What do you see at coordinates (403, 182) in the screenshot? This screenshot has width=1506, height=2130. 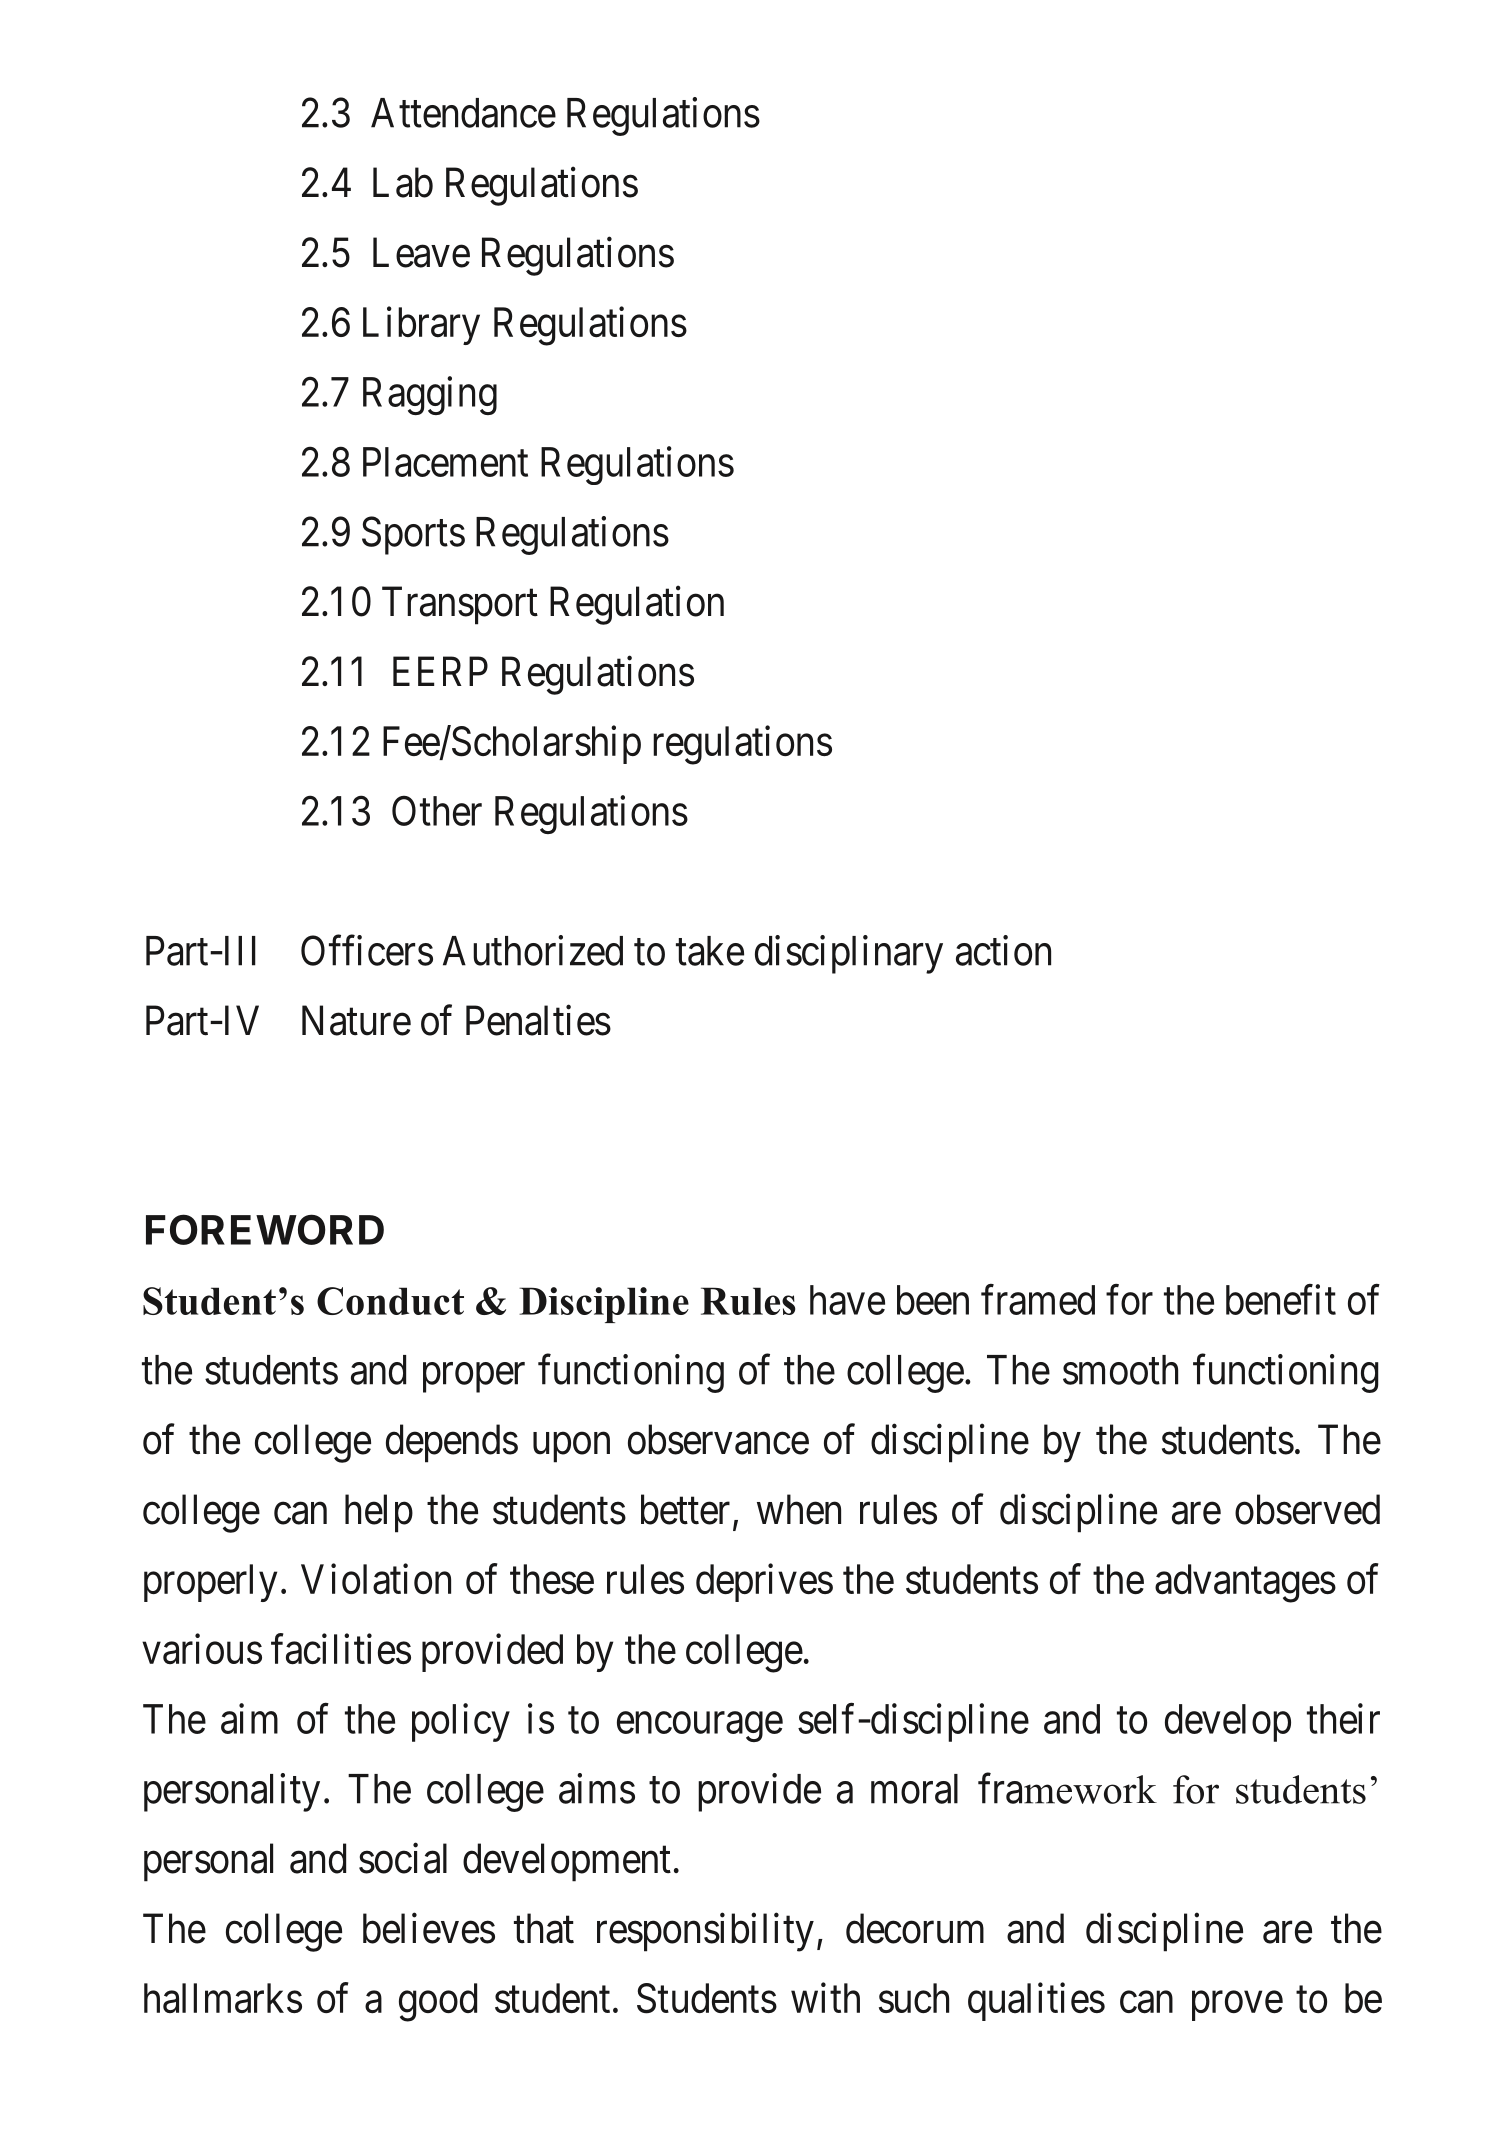 I see `Lab` at bounding box center [403, 182].
